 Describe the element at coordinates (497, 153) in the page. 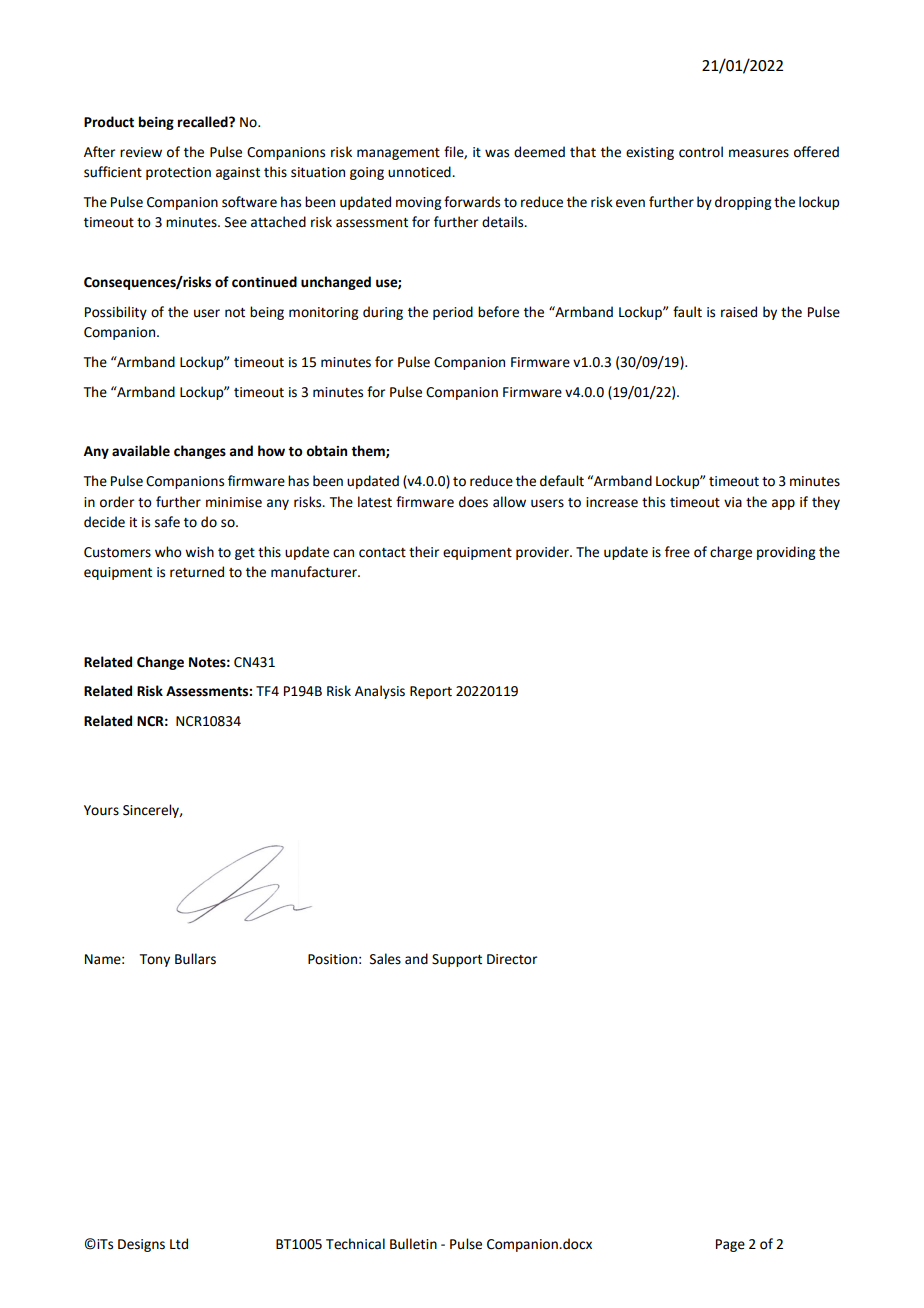

I see `was` at that location.
